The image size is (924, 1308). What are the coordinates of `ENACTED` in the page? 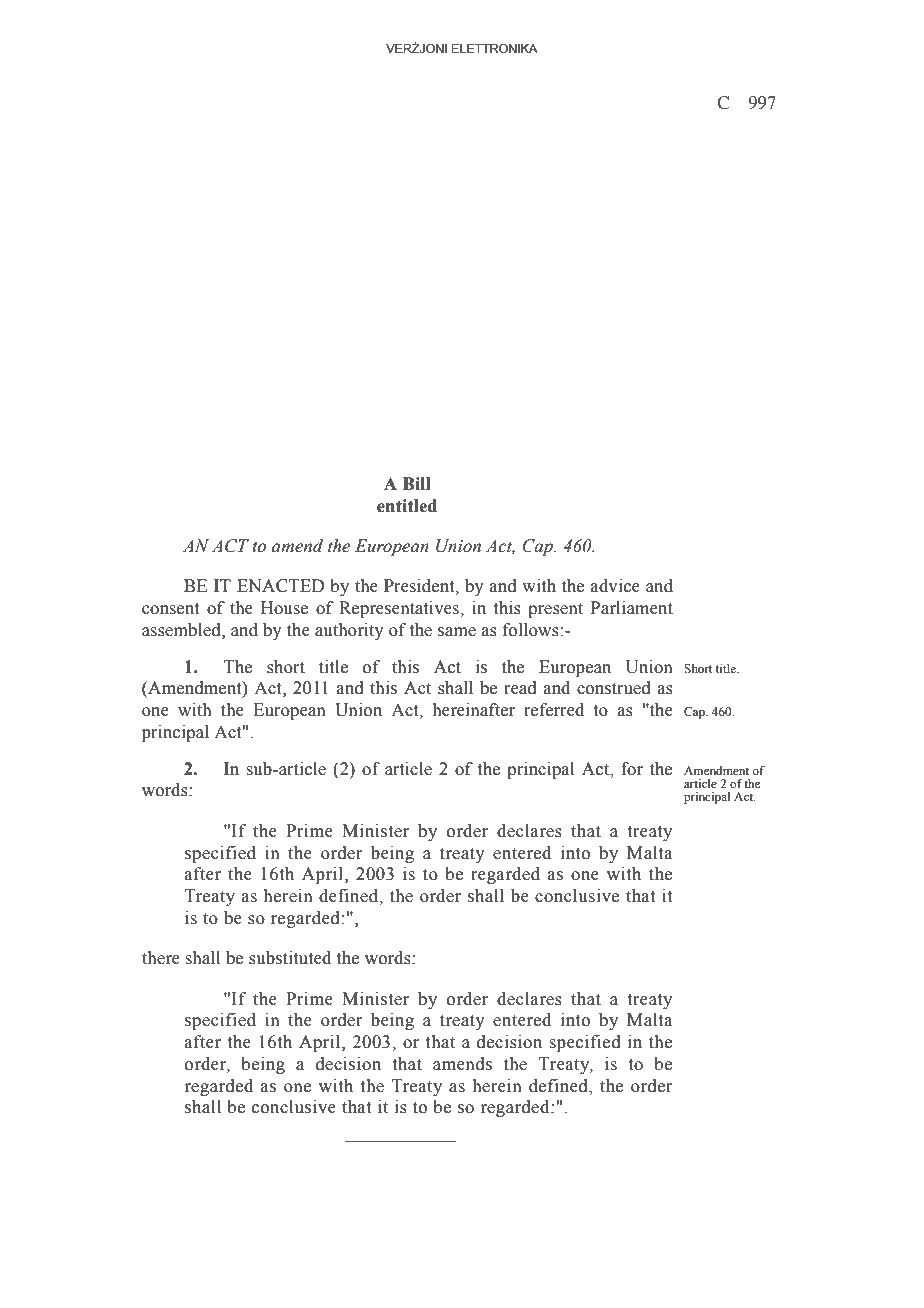 It's located at (280, 586).
